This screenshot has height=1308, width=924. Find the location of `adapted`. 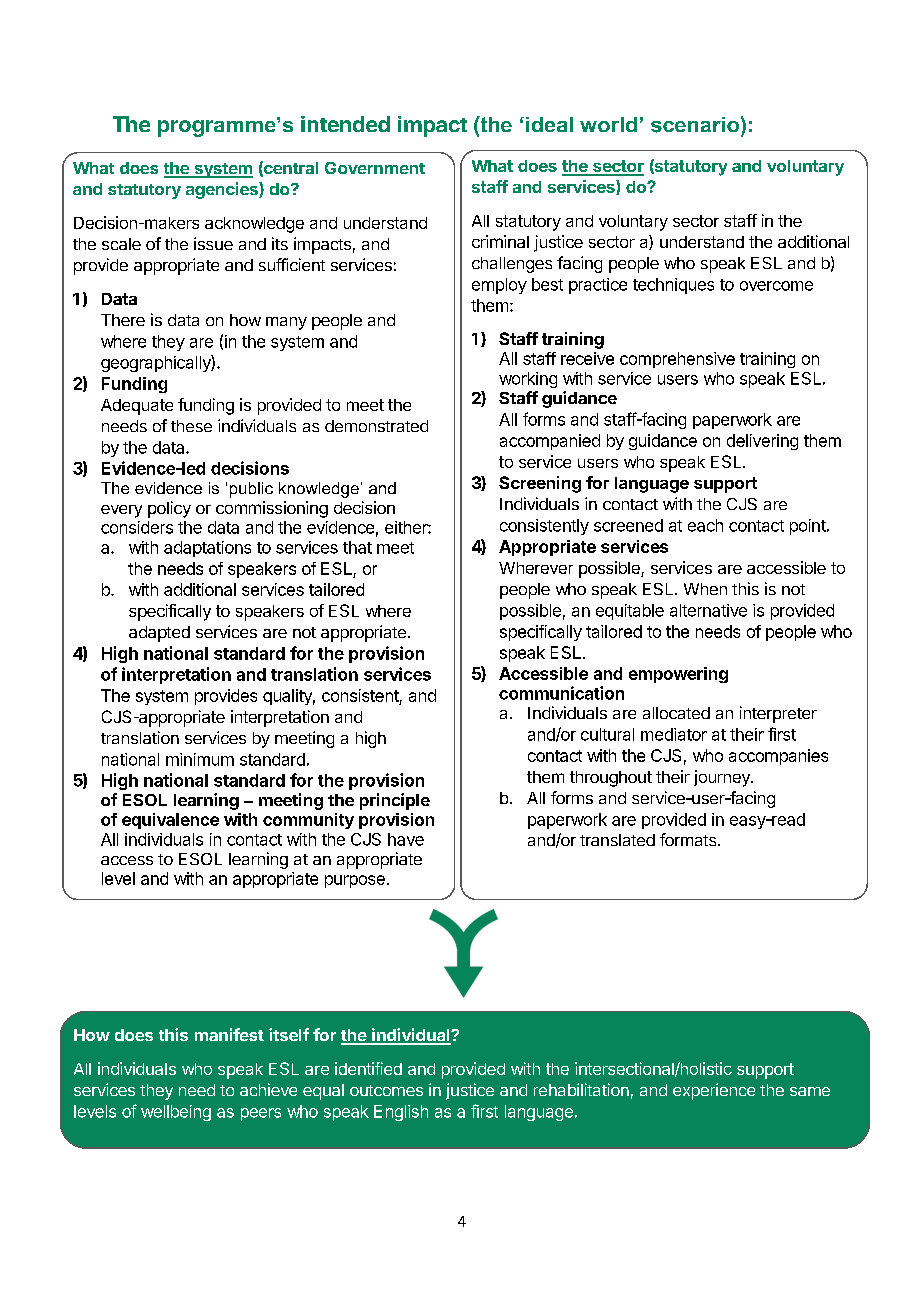

adapted is located at coordinates (159, 634).
